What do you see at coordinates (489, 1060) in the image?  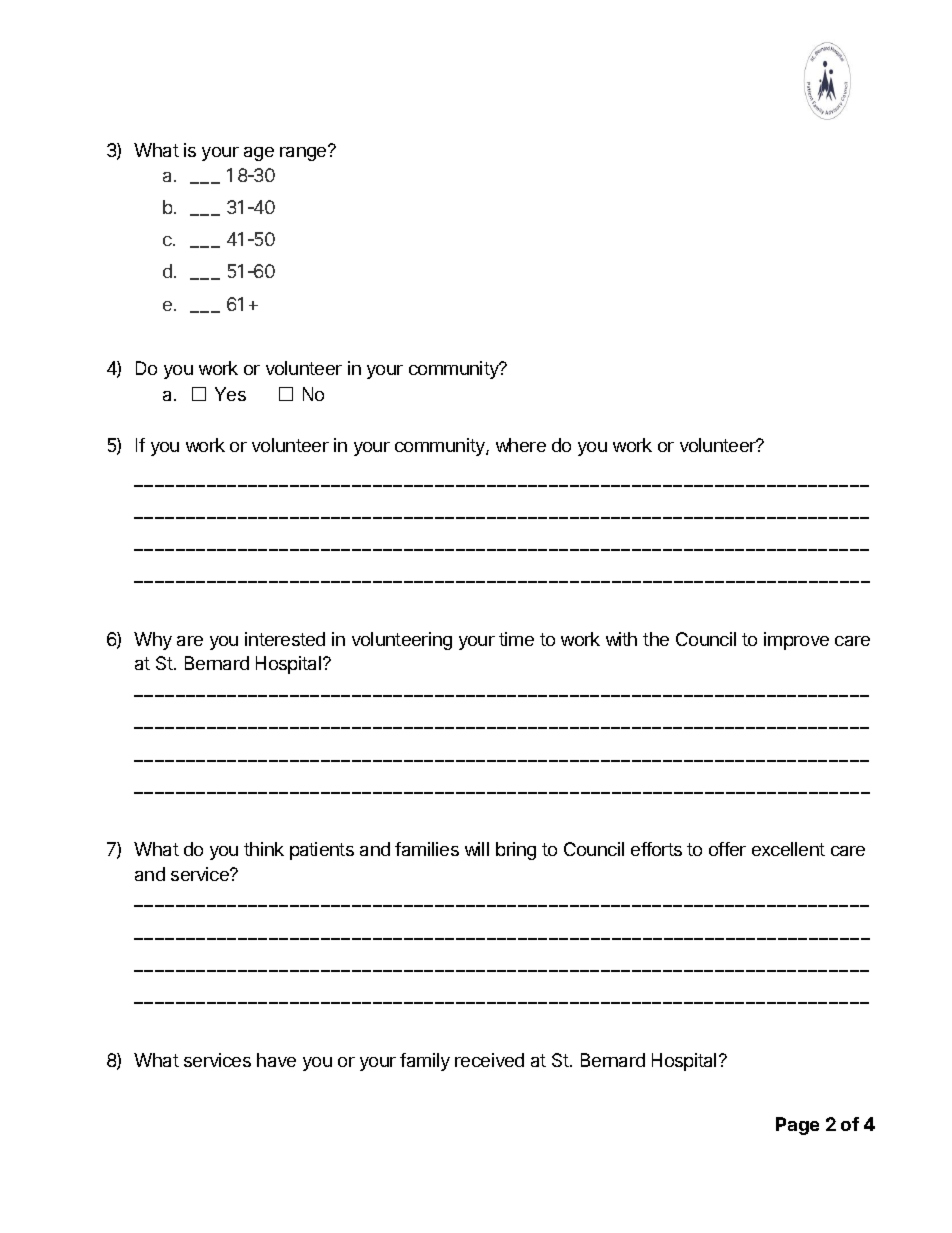 I see `received` at bounding box center [489, 1060].
